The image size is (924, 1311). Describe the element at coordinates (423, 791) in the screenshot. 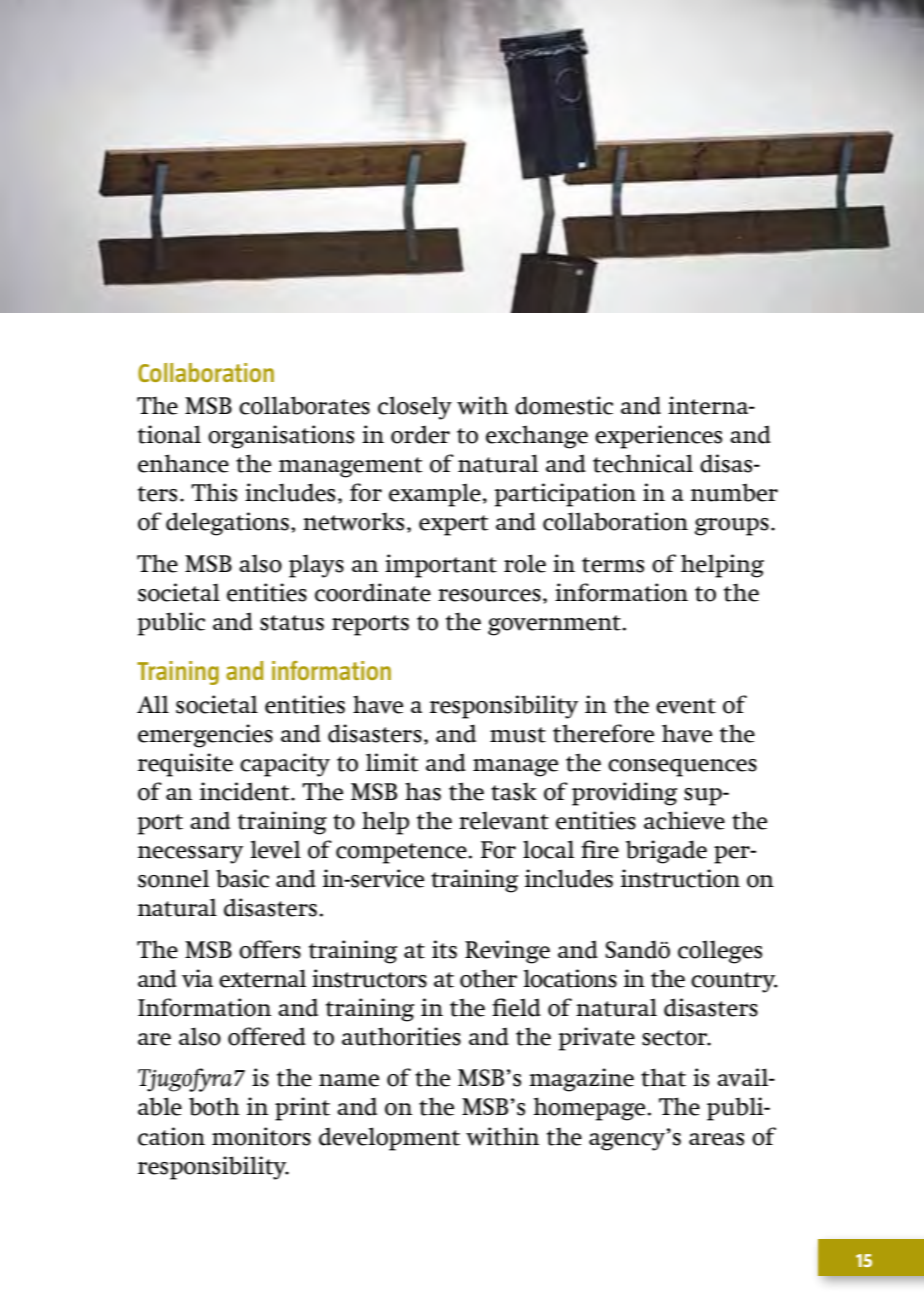

I see `has` at that location.
